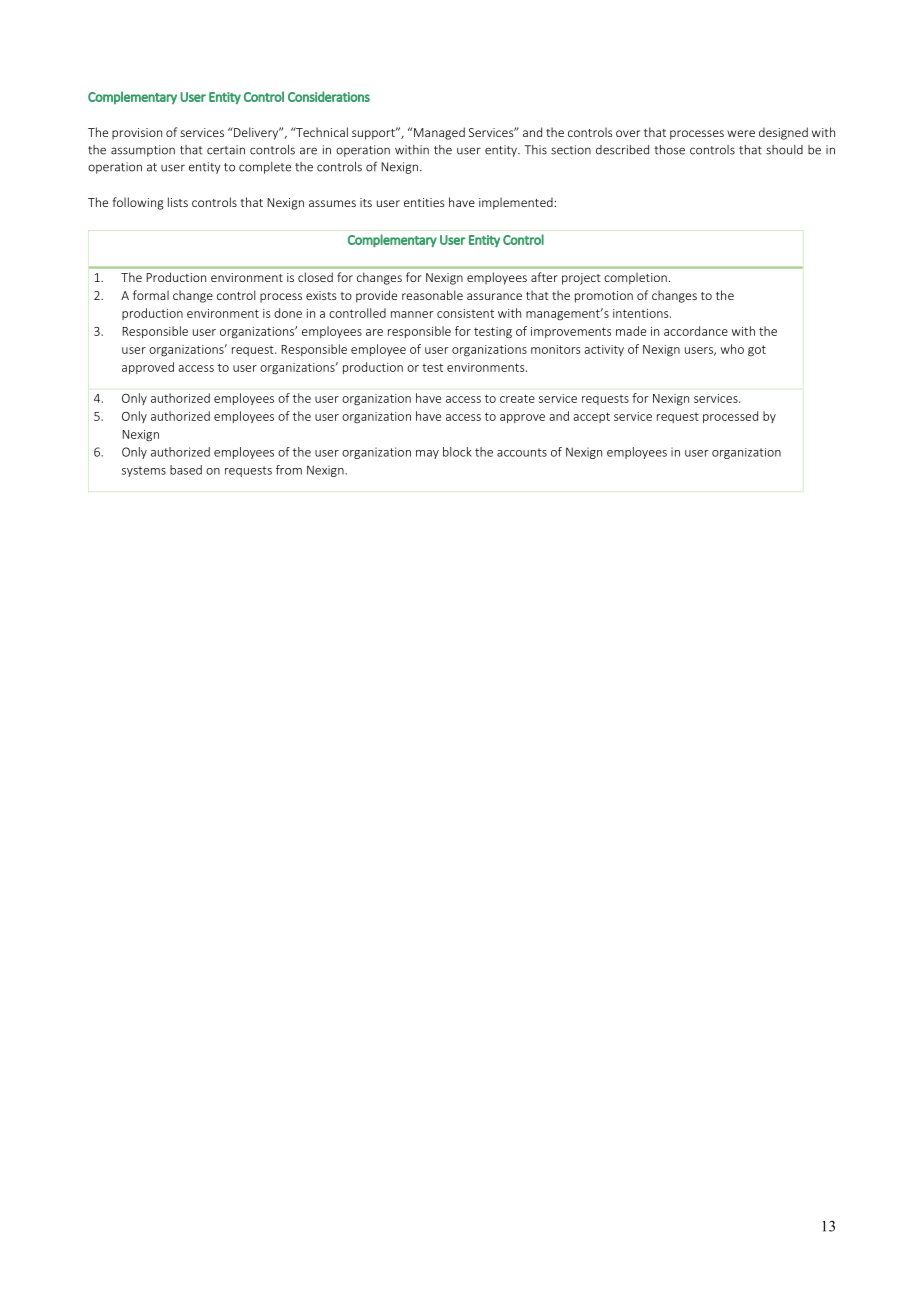  What do you see at coordinates (178, 202) in the document?
I see `lists` at bounding box center [178, 202].
